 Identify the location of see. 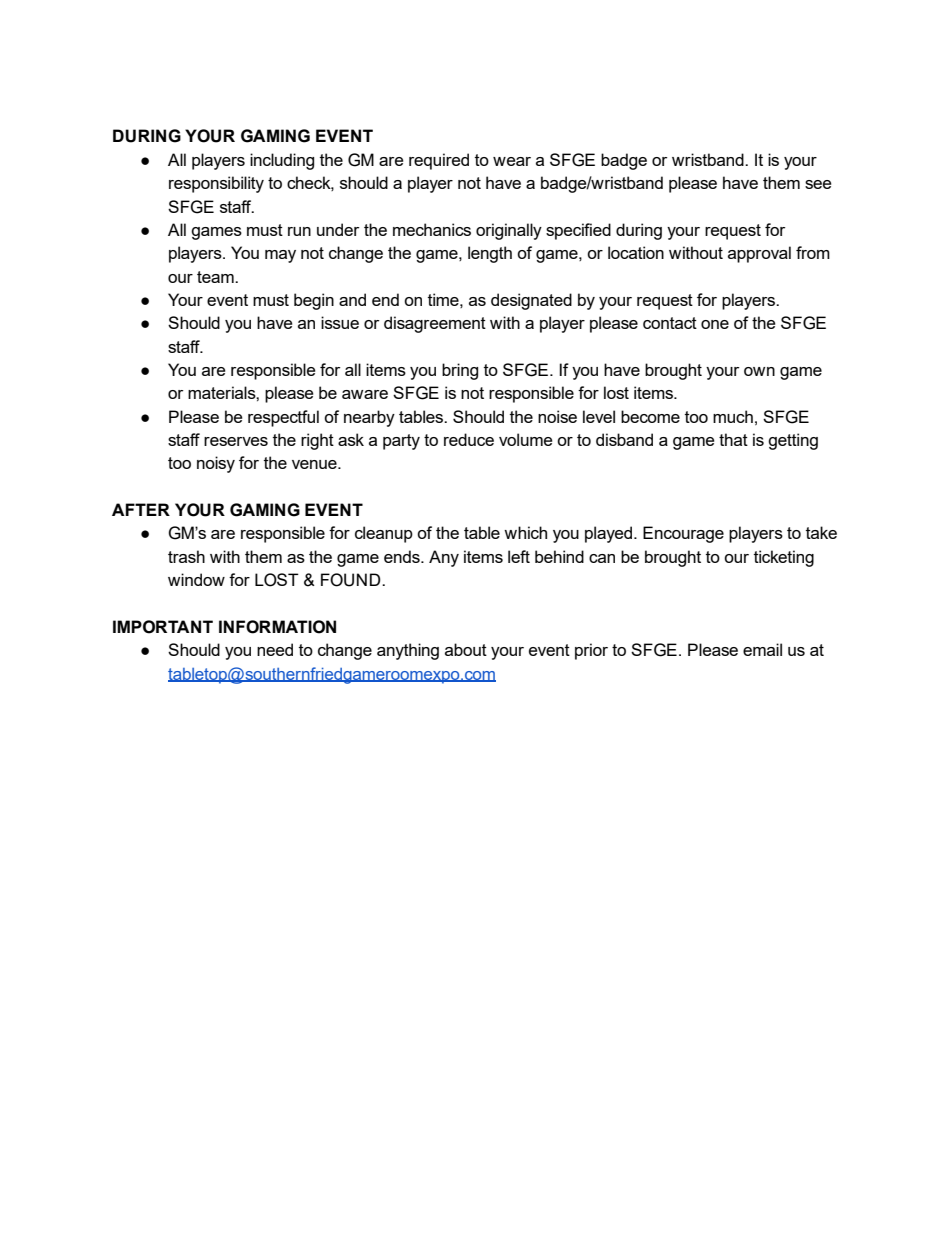
(818, 184).
